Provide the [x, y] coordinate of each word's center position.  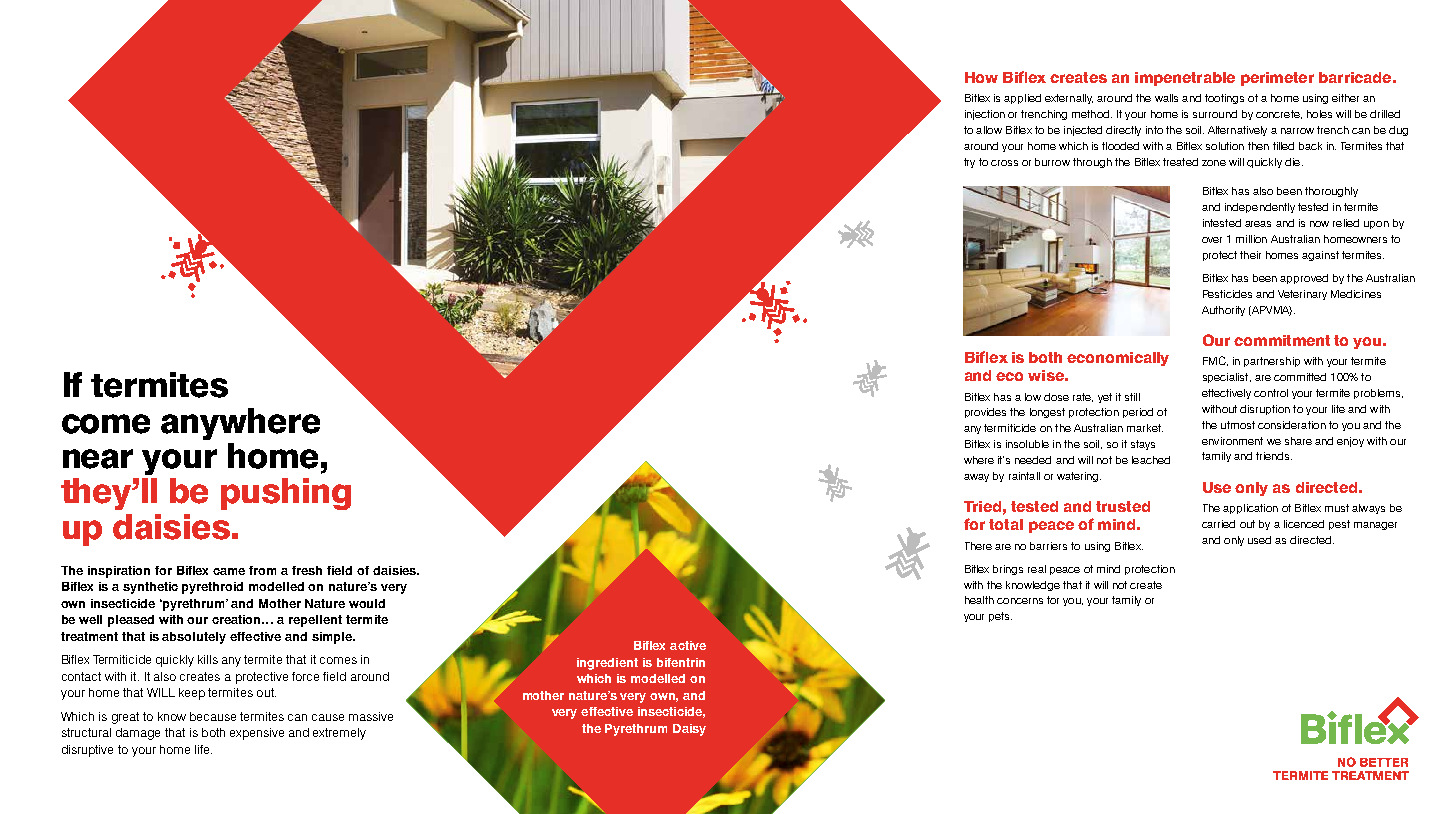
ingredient [607, 664]
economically [1118, 359]
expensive [257, 734]
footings [1224, 99]
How [981, 77]
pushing [286, 494]
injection [985, 115]
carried [1218, 524]
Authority [1223, 311]
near [98, 459]
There [978, 546]
